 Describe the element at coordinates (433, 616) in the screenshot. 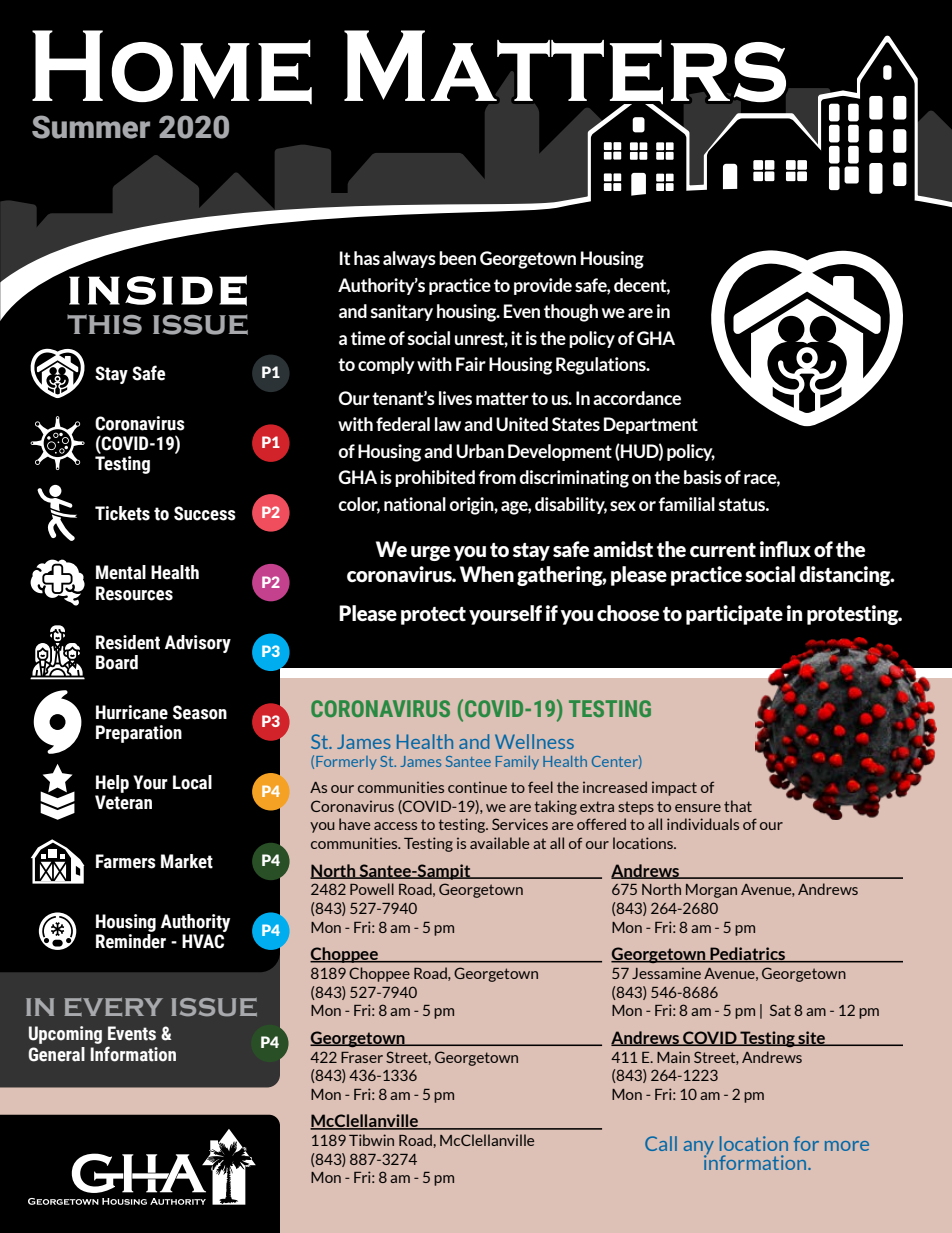

I see `protect` at that location.
